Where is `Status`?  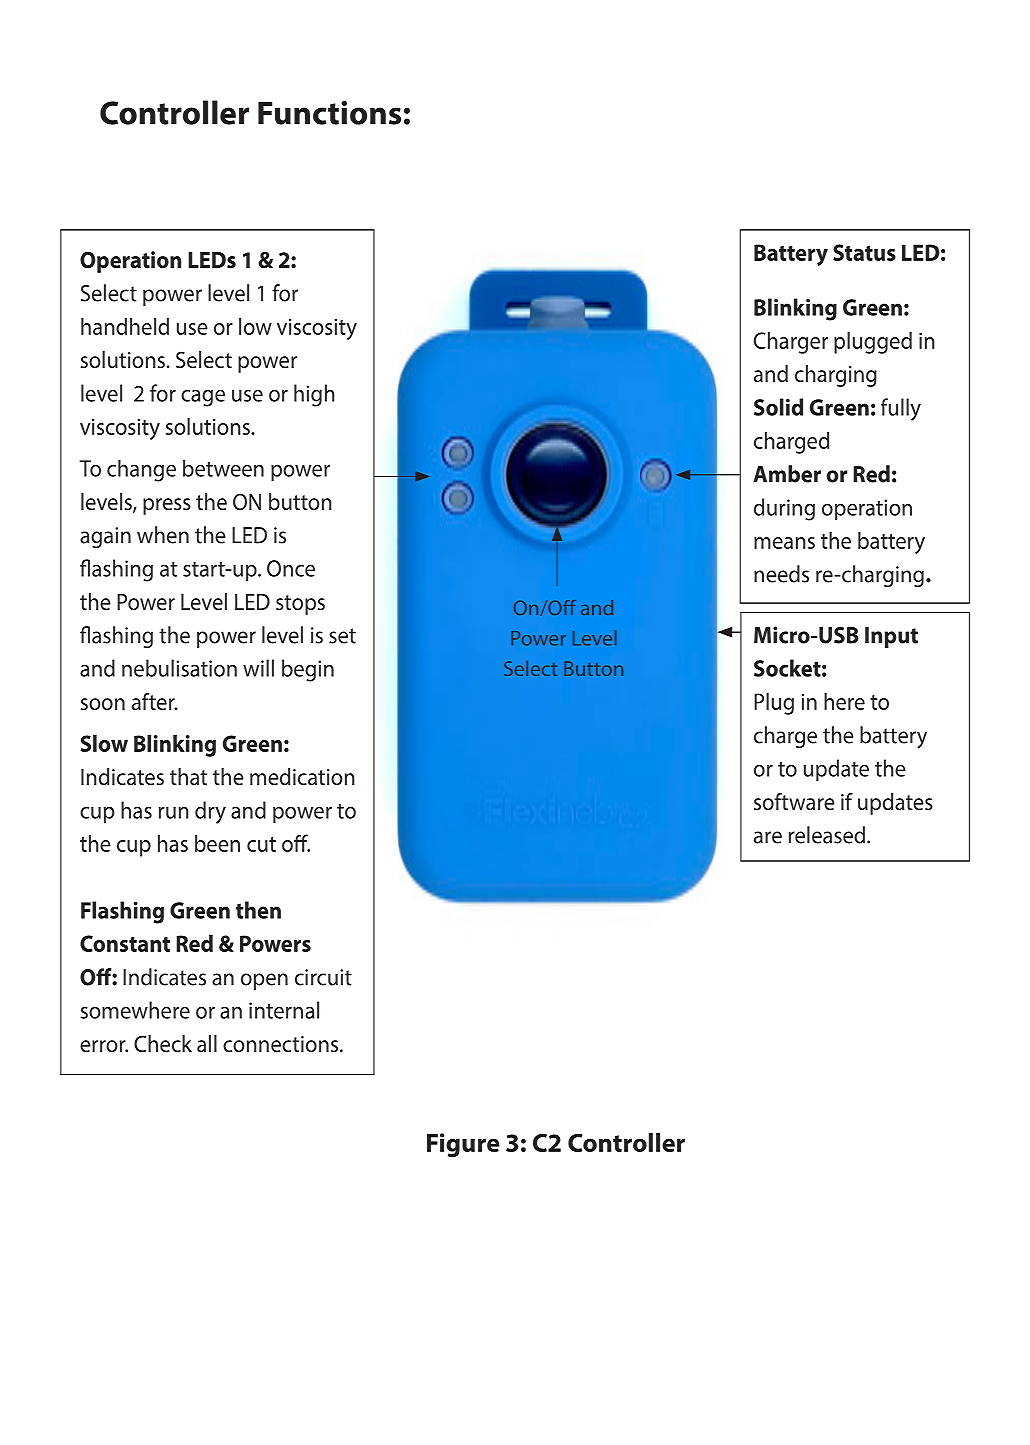
Status is located at coordinates (864, 252).
